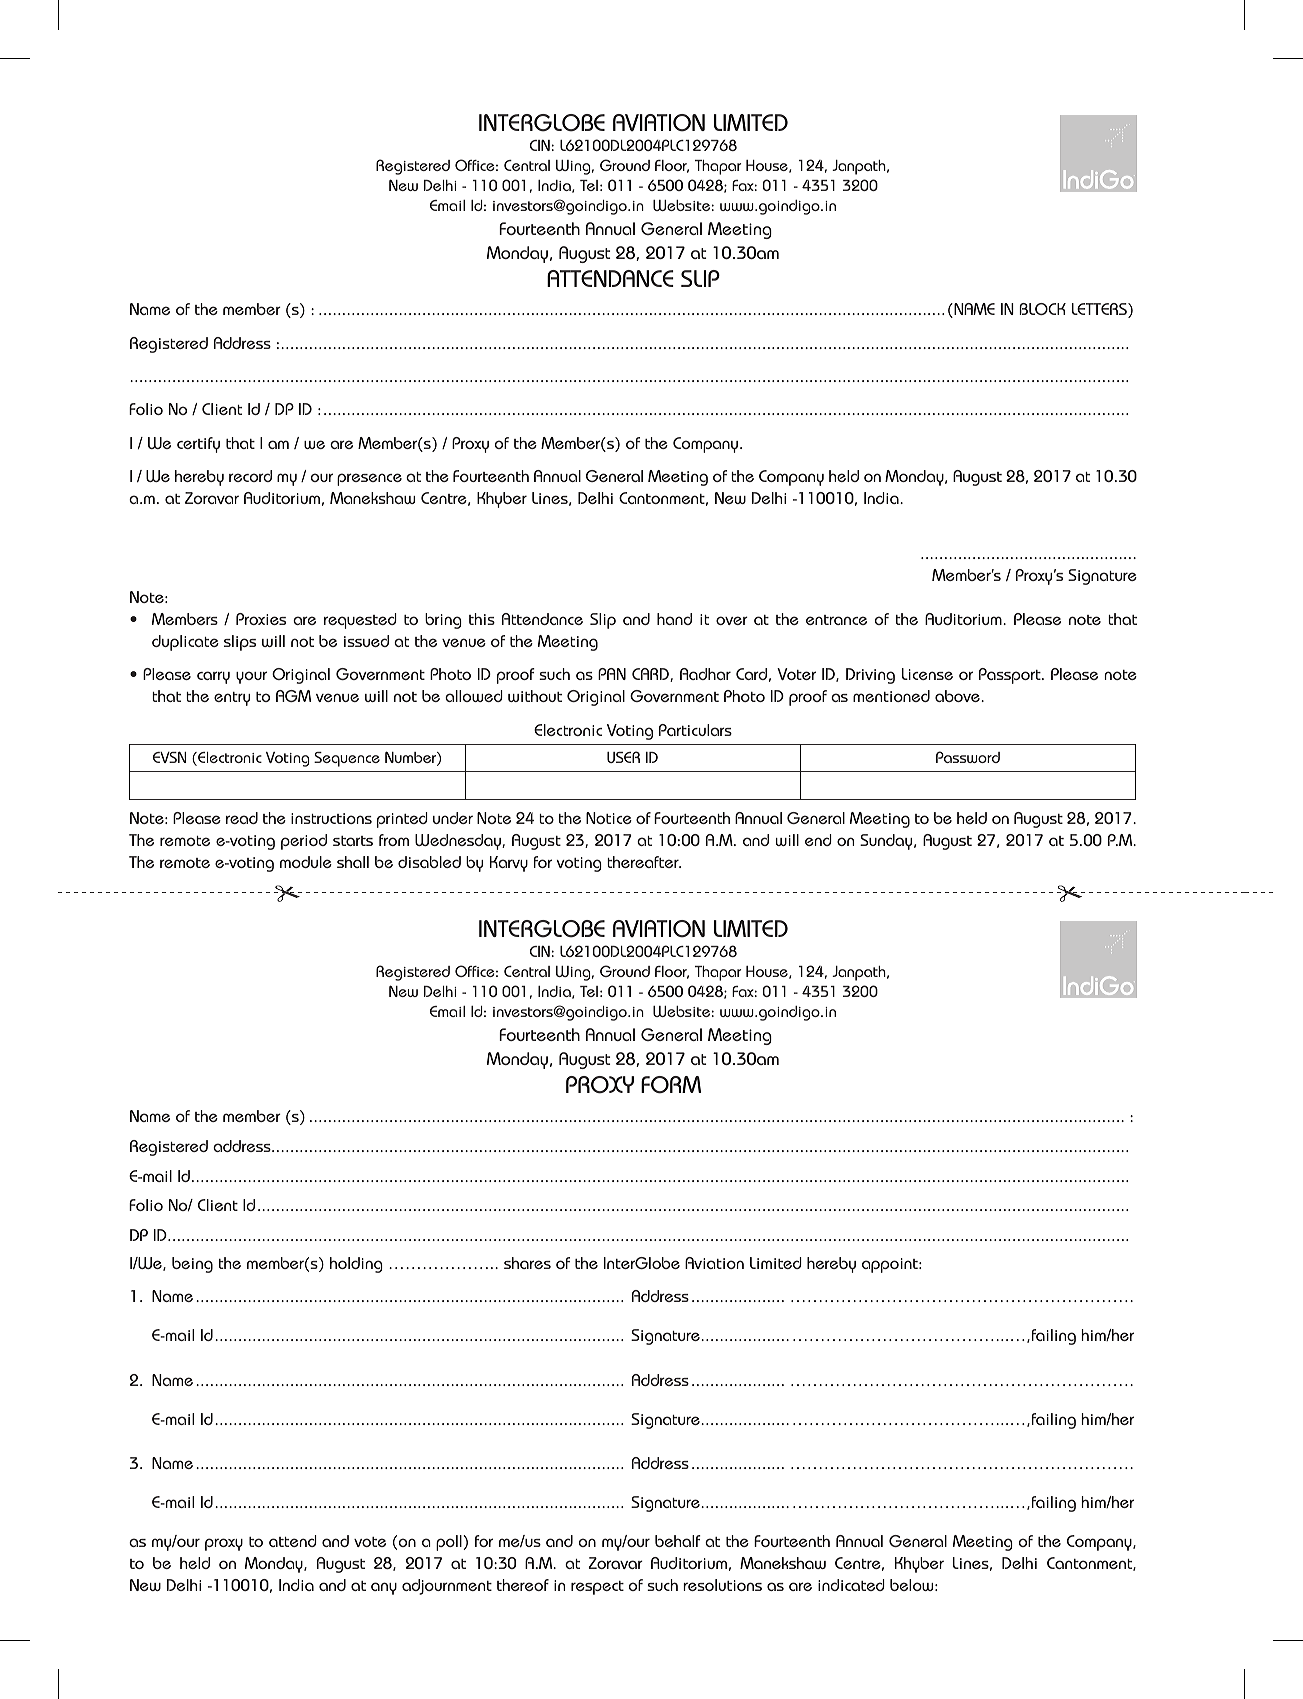 The image size is (1303, 1699). What do you see at coordinates (450, 1543) in the screenshot?
I see `poll` at bounding box center [450, 1543].
